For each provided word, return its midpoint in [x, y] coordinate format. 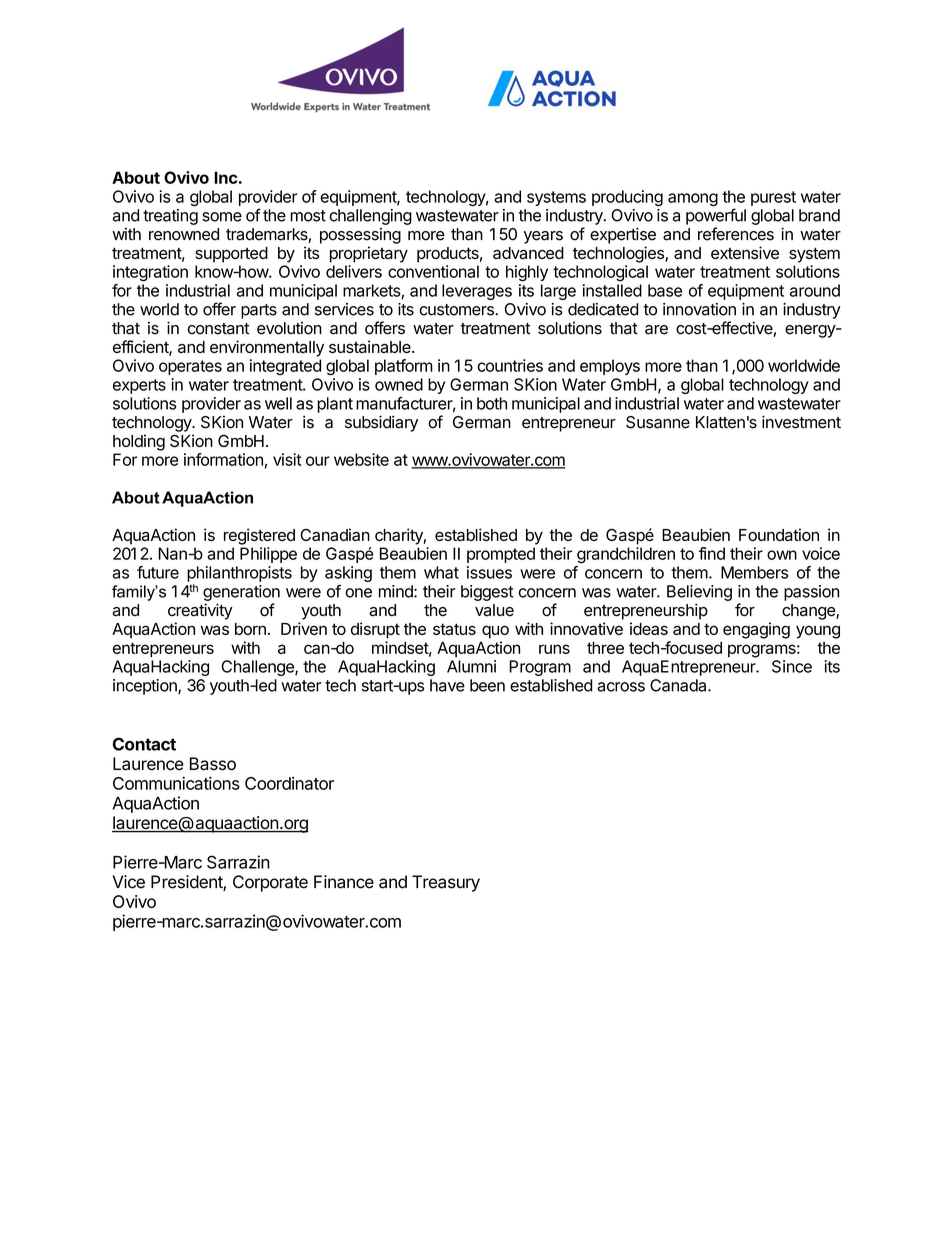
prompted [501, 555]
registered [259, 536]
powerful [716, 216]
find [712, 553]
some [222, 217]
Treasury [446, 883]
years [543, 237]
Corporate [270, 883]
